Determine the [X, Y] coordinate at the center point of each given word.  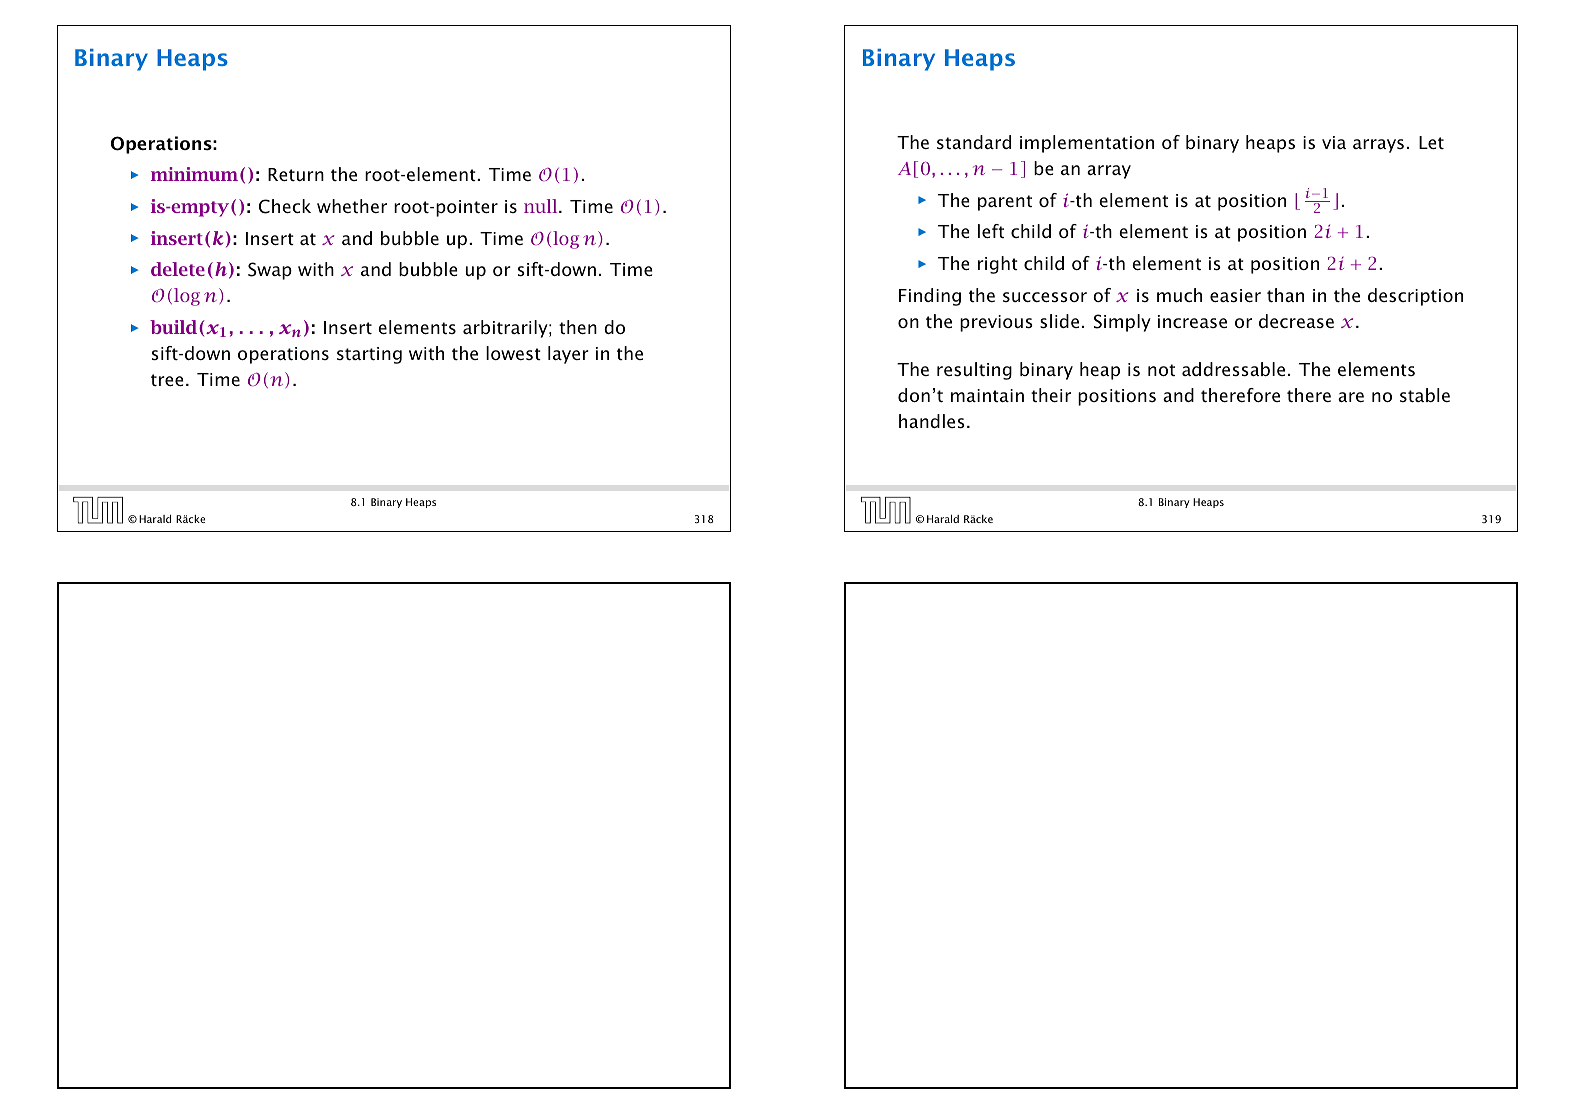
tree [167, 380]
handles [932, 421]
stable [1425, 395]
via [1334, 142]
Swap [270, 271]
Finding [930, 297]
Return [296, 174]
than [1285, 295]
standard [974, 142]
